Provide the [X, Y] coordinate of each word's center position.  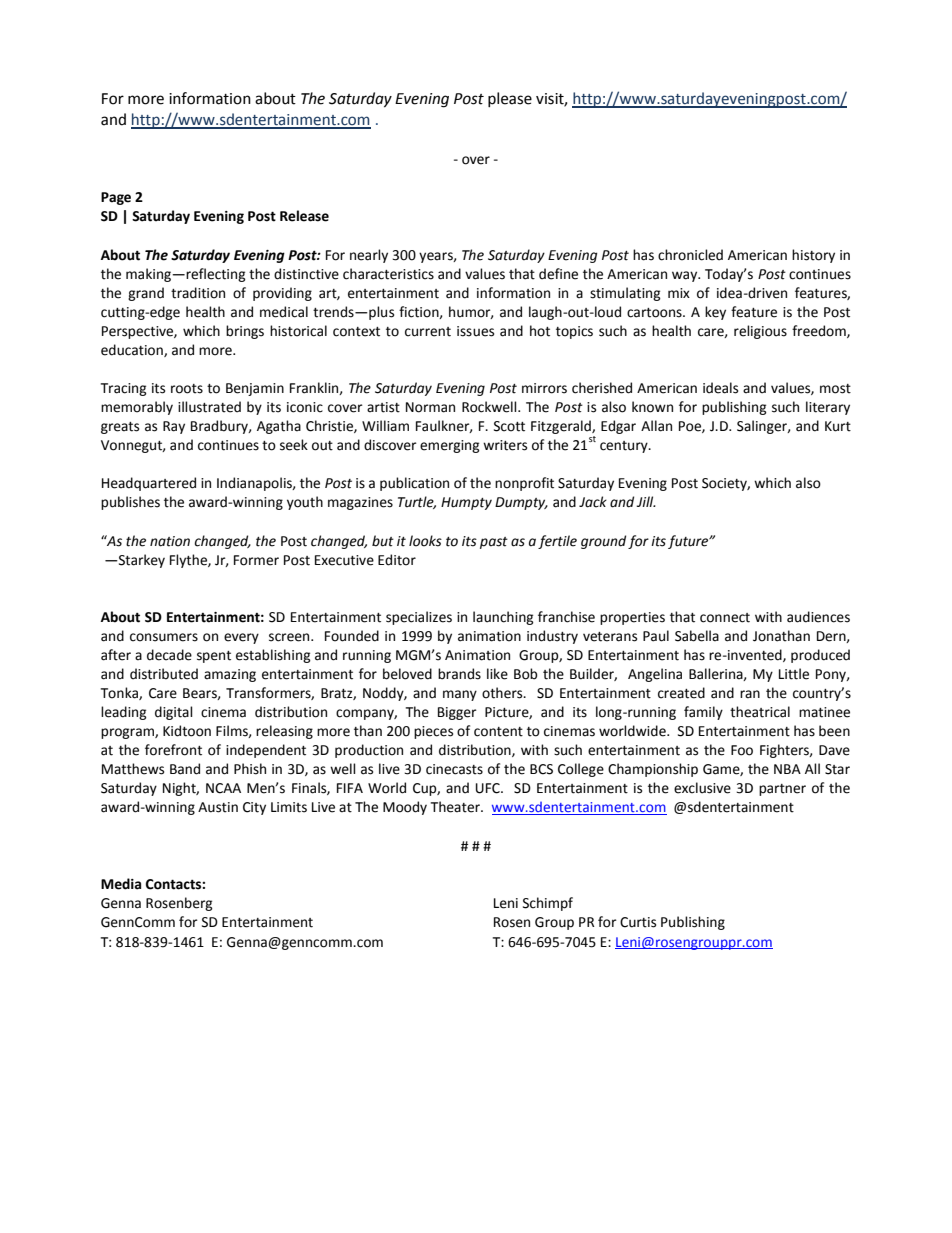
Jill [646, 501]
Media [121, 884]
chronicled [690, 255]
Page [116, 198]
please [510, 99]
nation [170, 541]
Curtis [638, 922]
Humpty [466, 503]
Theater [456, 807]
